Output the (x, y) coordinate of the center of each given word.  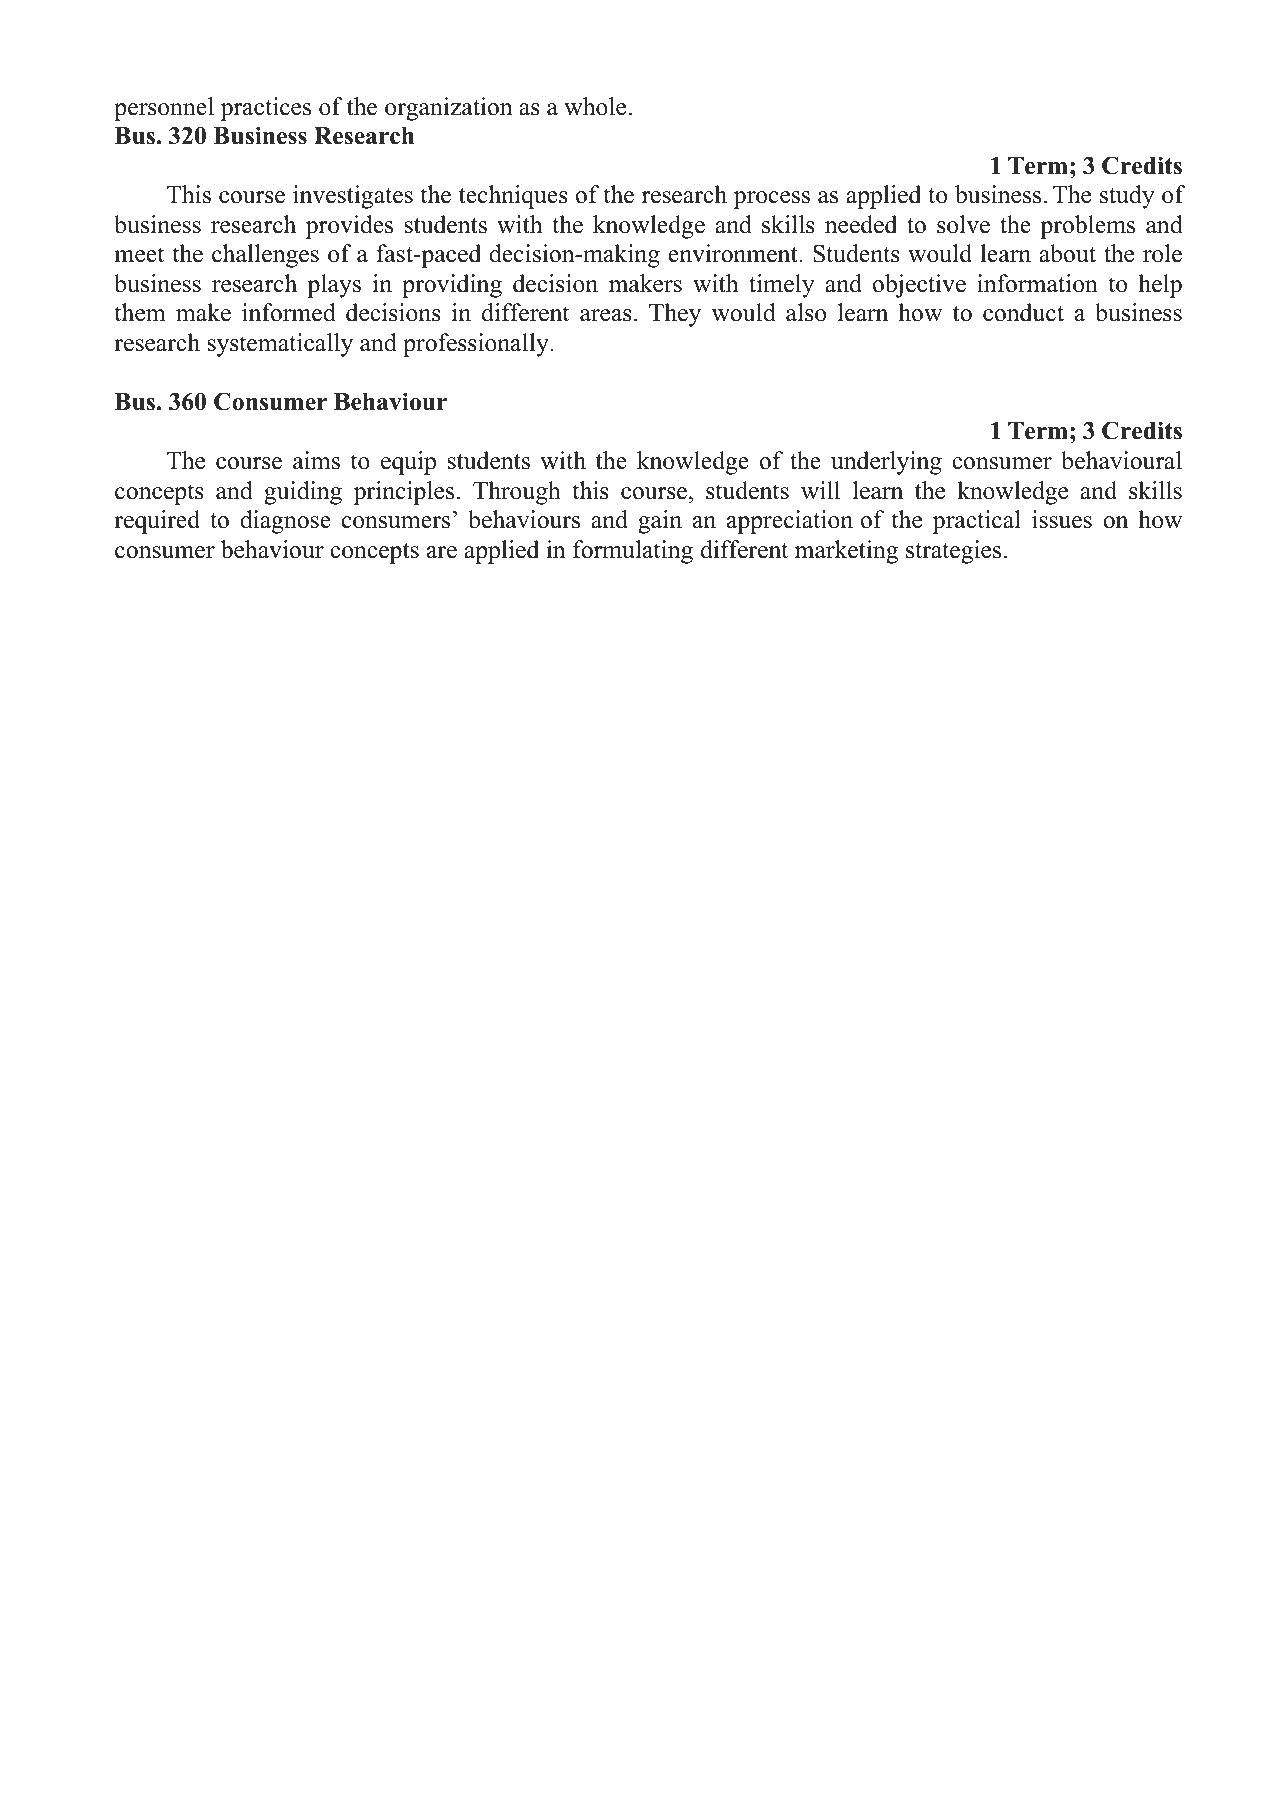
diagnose (285, 522)
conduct (1023, 312)
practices (266, 109)
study (1127, 197)
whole (595, 106)
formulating (633, 552)
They (675, 315)
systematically (280, 345)
